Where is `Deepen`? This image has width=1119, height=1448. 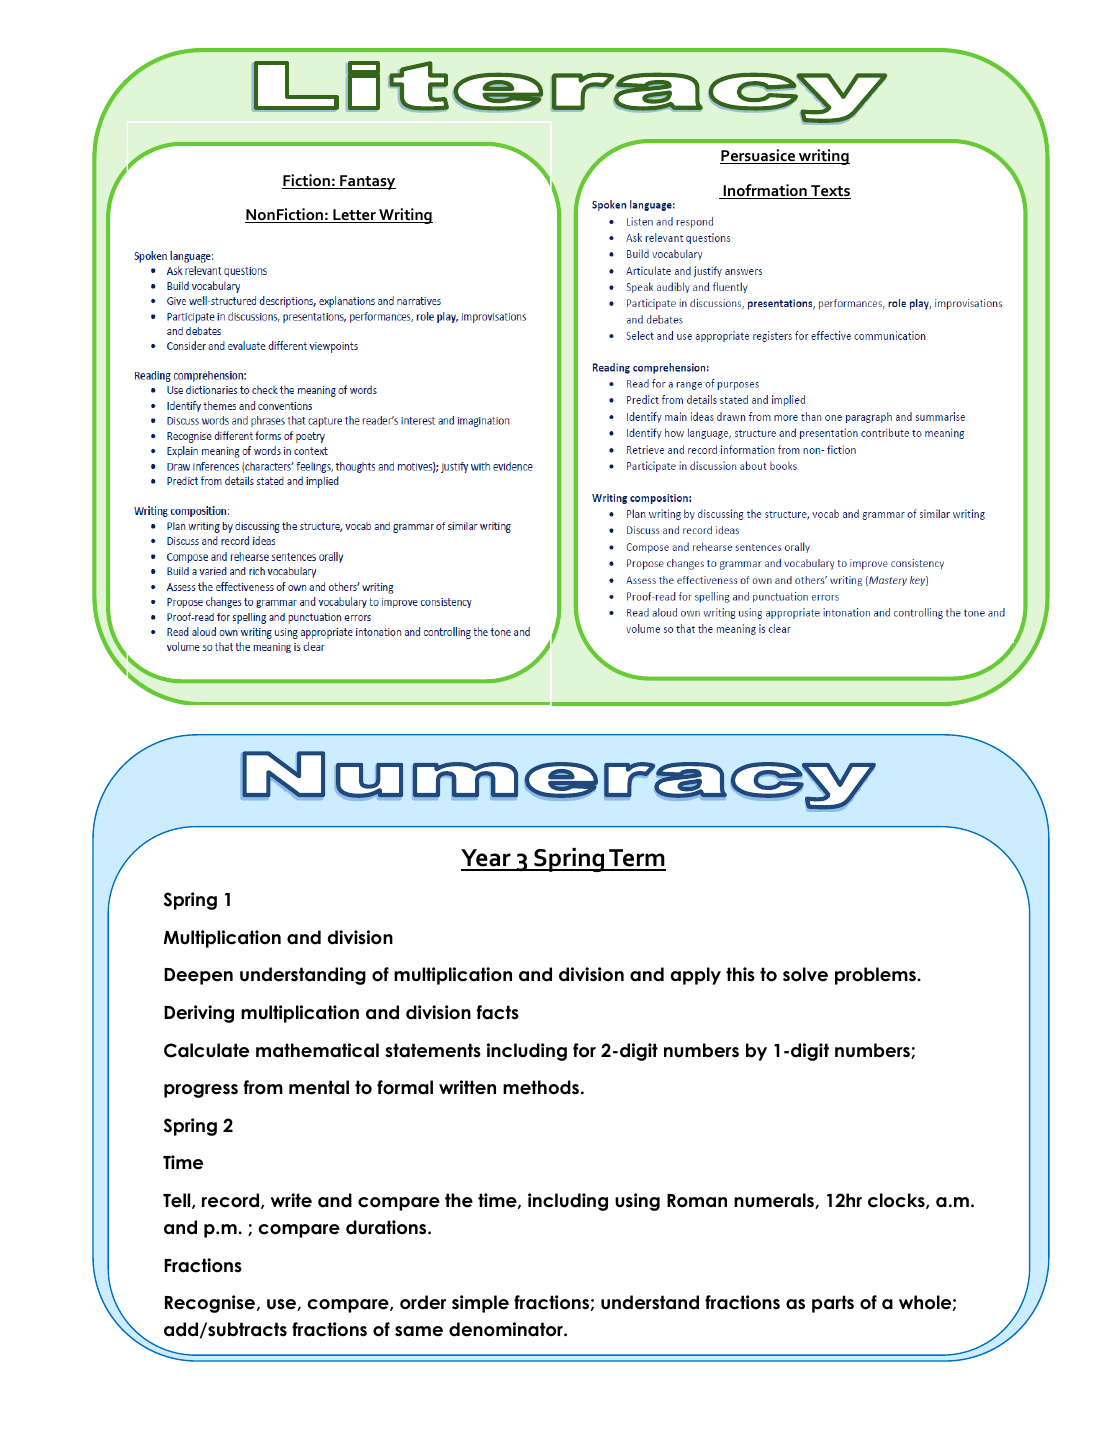 Deepen is located at coordinates (198, 976).
